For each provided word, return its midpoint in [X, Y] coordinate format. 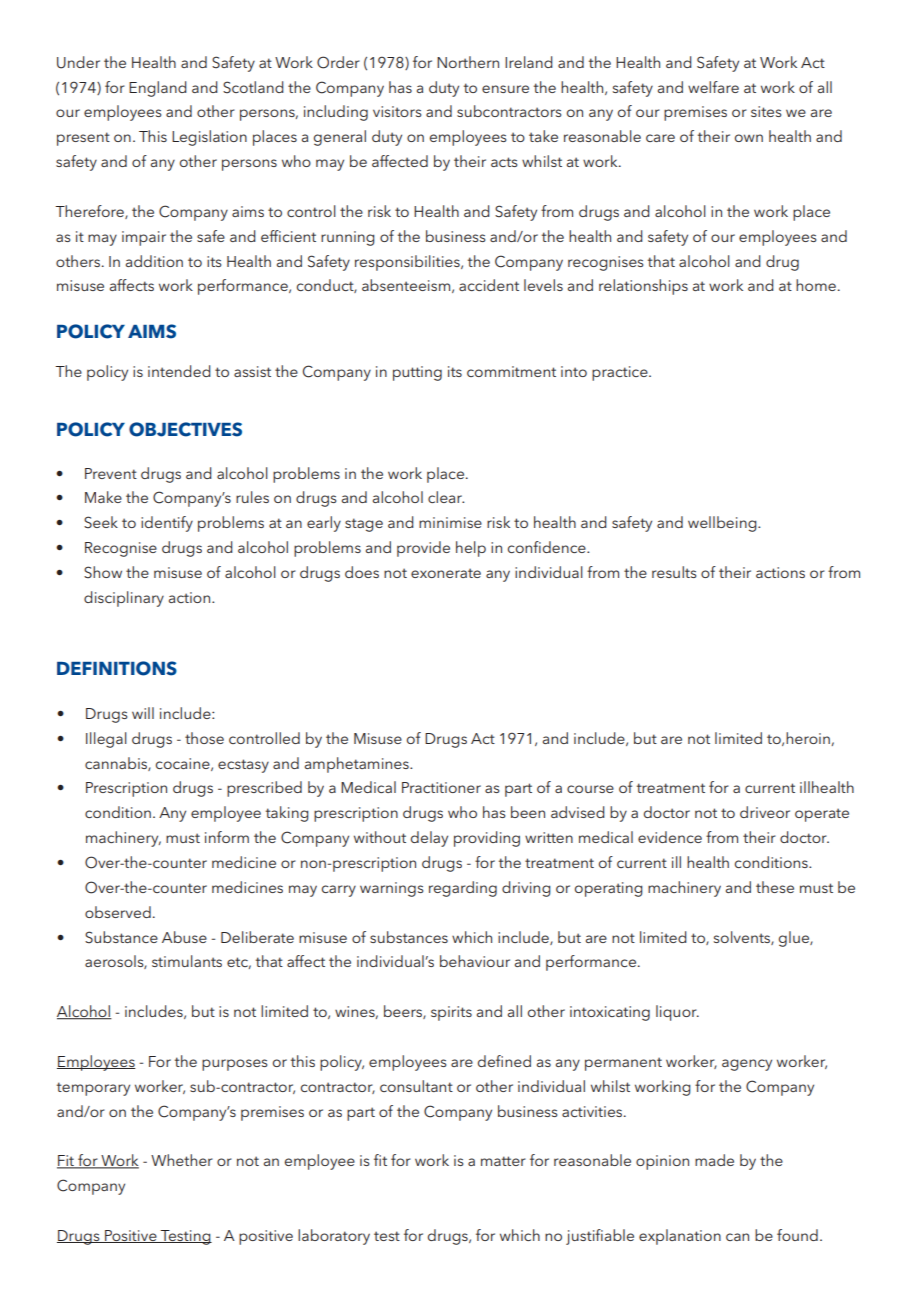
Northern [468, 62]
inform [227, 837]
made [714, 1160]
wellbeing [723, 524]
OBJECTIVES [185, 429]
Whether [182, 1160]
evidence [670, 837]
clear [446, 497]
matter [503, 1161]
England [158, 89]
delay [429, 839]
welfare [713, 87]
